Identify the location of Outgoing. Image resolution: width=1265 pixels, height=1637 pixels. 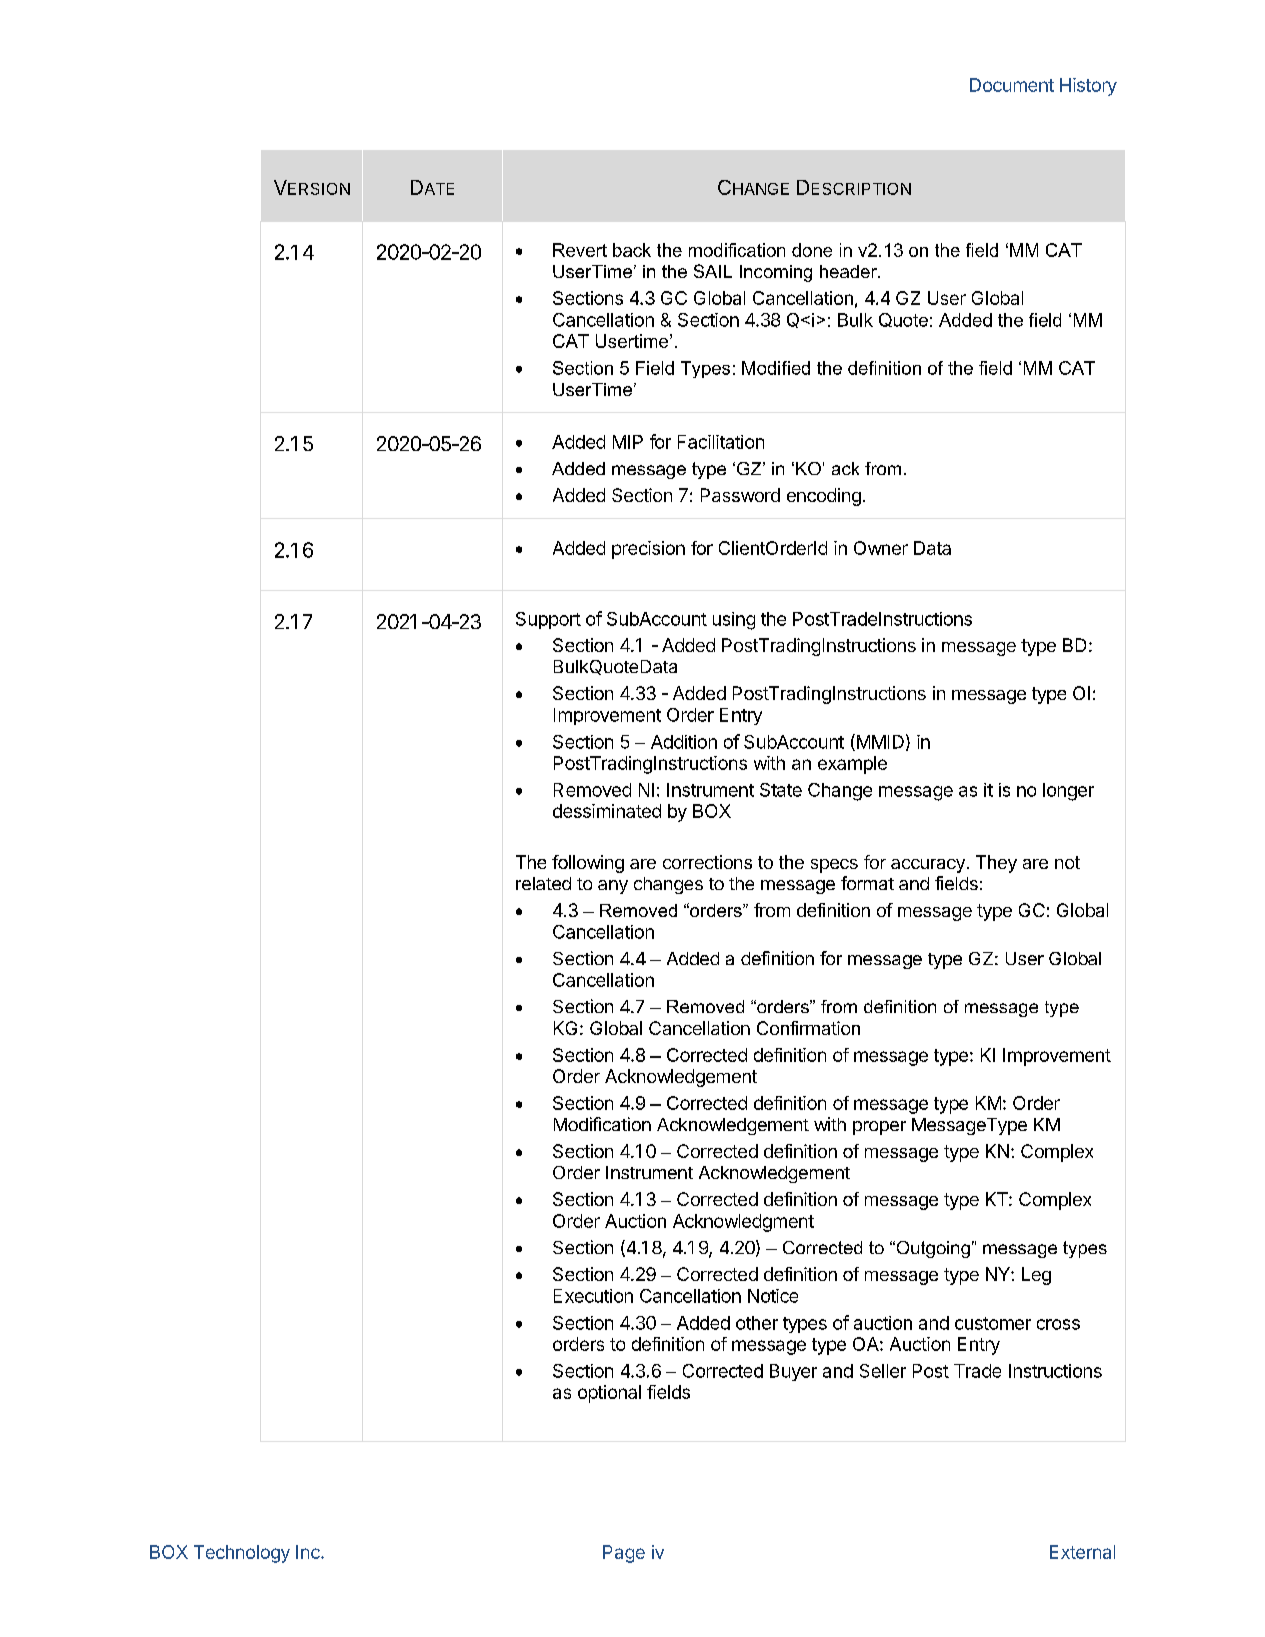
(932, 1249).
